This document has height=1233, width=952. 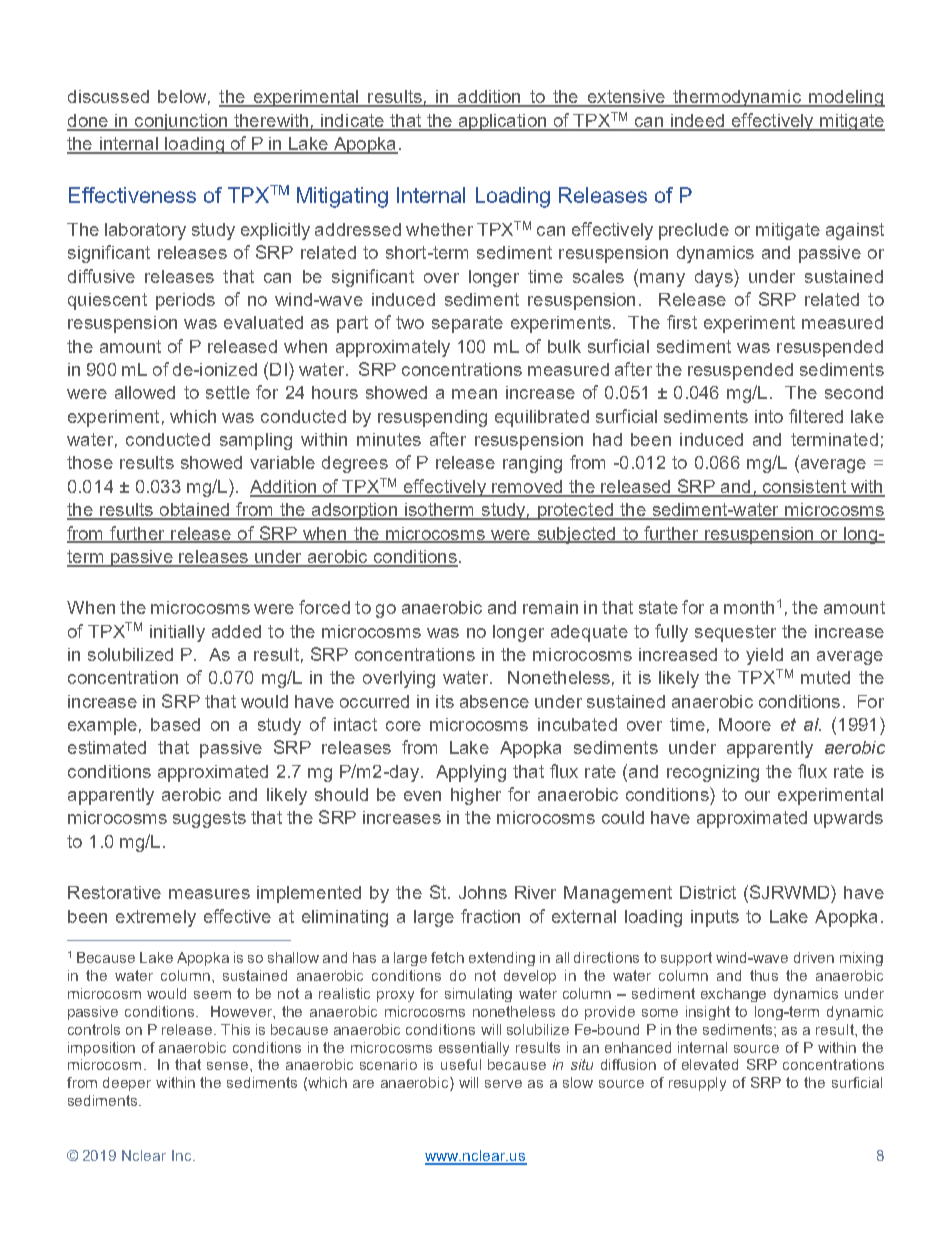 What do you see at coordinates (229, 1066) in the document?
I see `sense` at bounding box center [229, 1066].
